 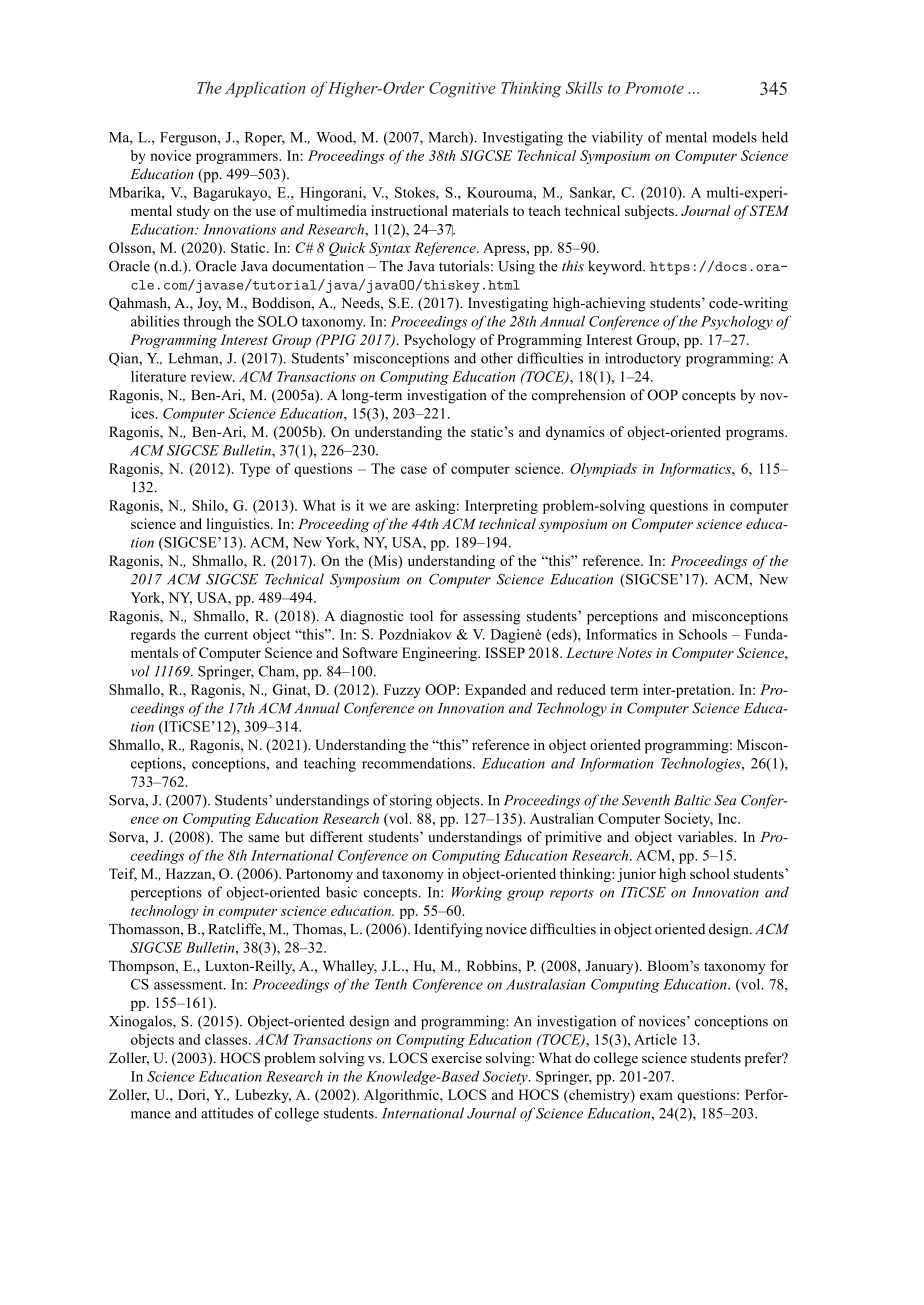 I want to click on exercise, so click(x=457, y=1057).
